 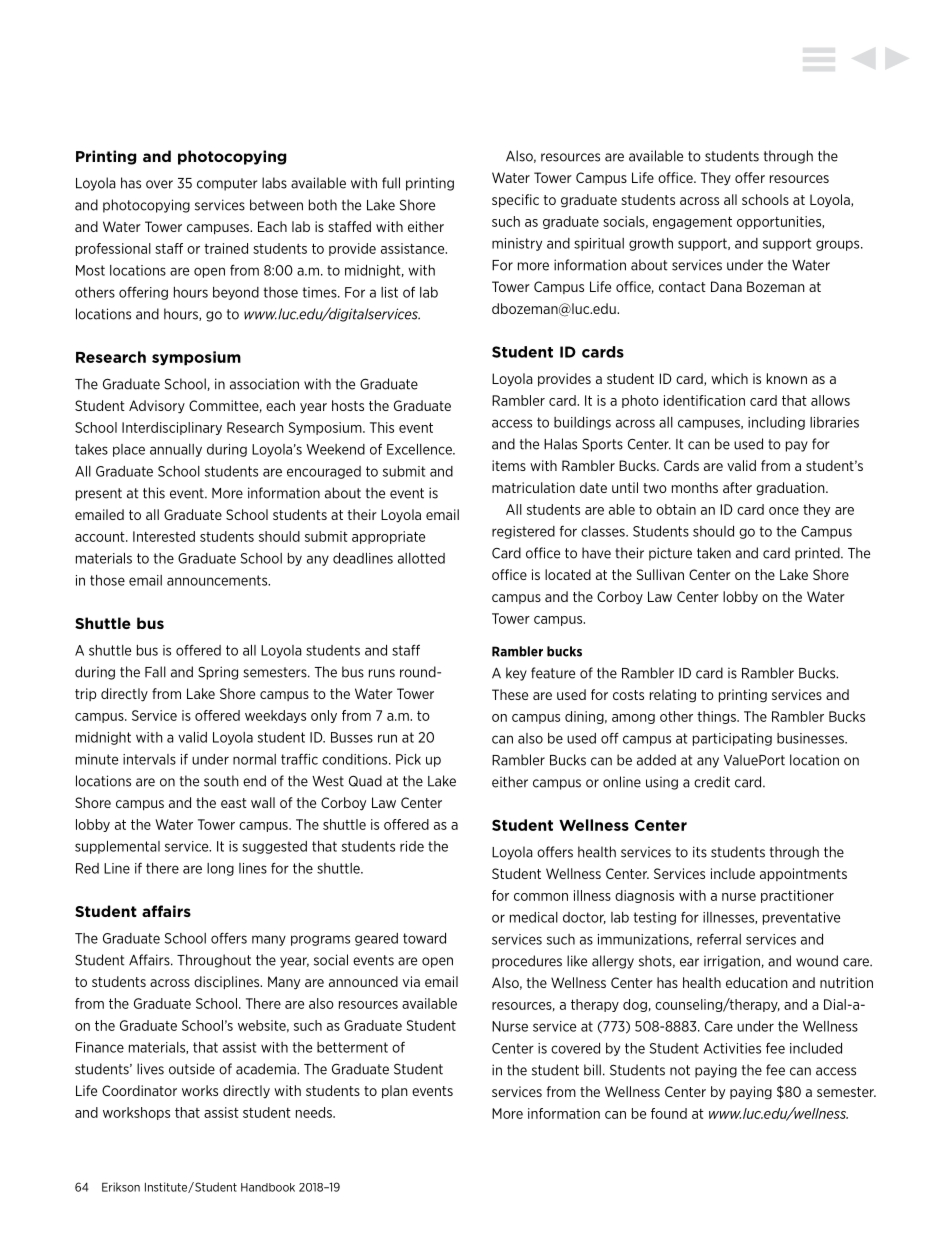 I want to click on Excellence, so click(x=420, y=449).
